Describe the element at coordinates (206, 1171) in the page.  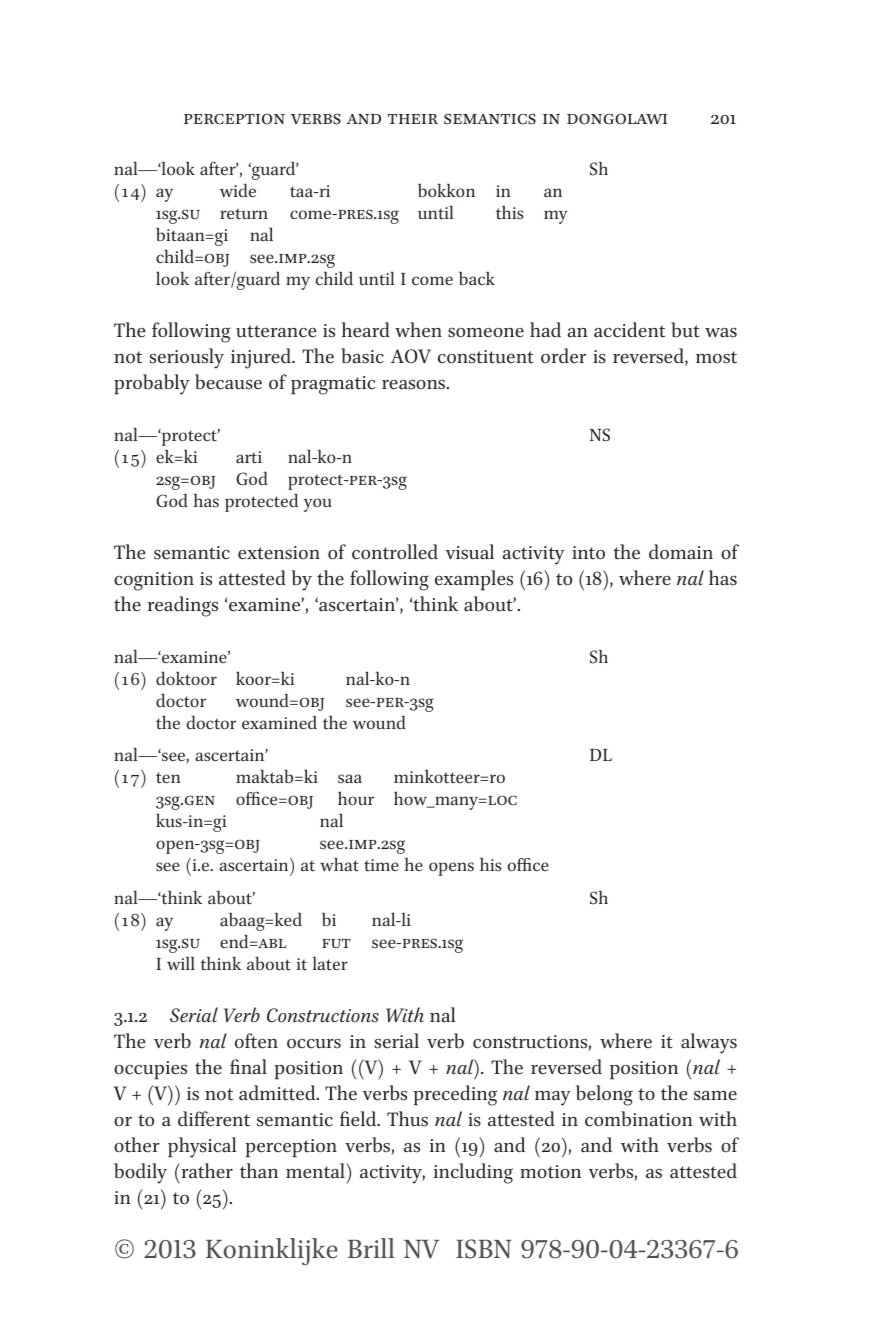
I see `rather` at that location.
